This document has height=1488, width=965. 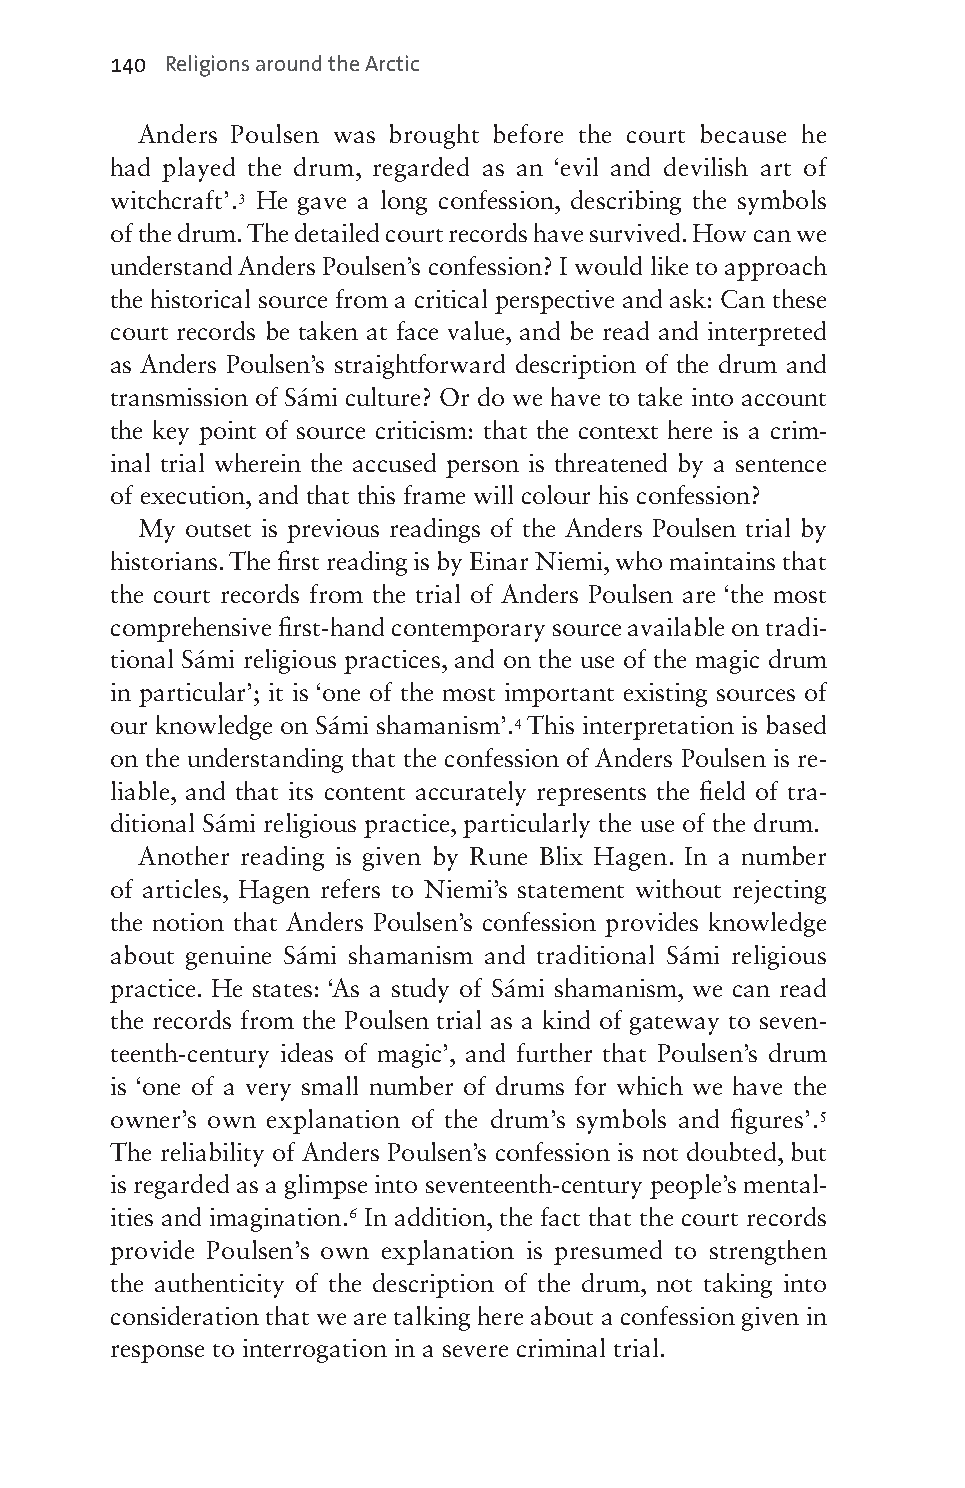 I want to click on execution, so click(x=194, y=495).
